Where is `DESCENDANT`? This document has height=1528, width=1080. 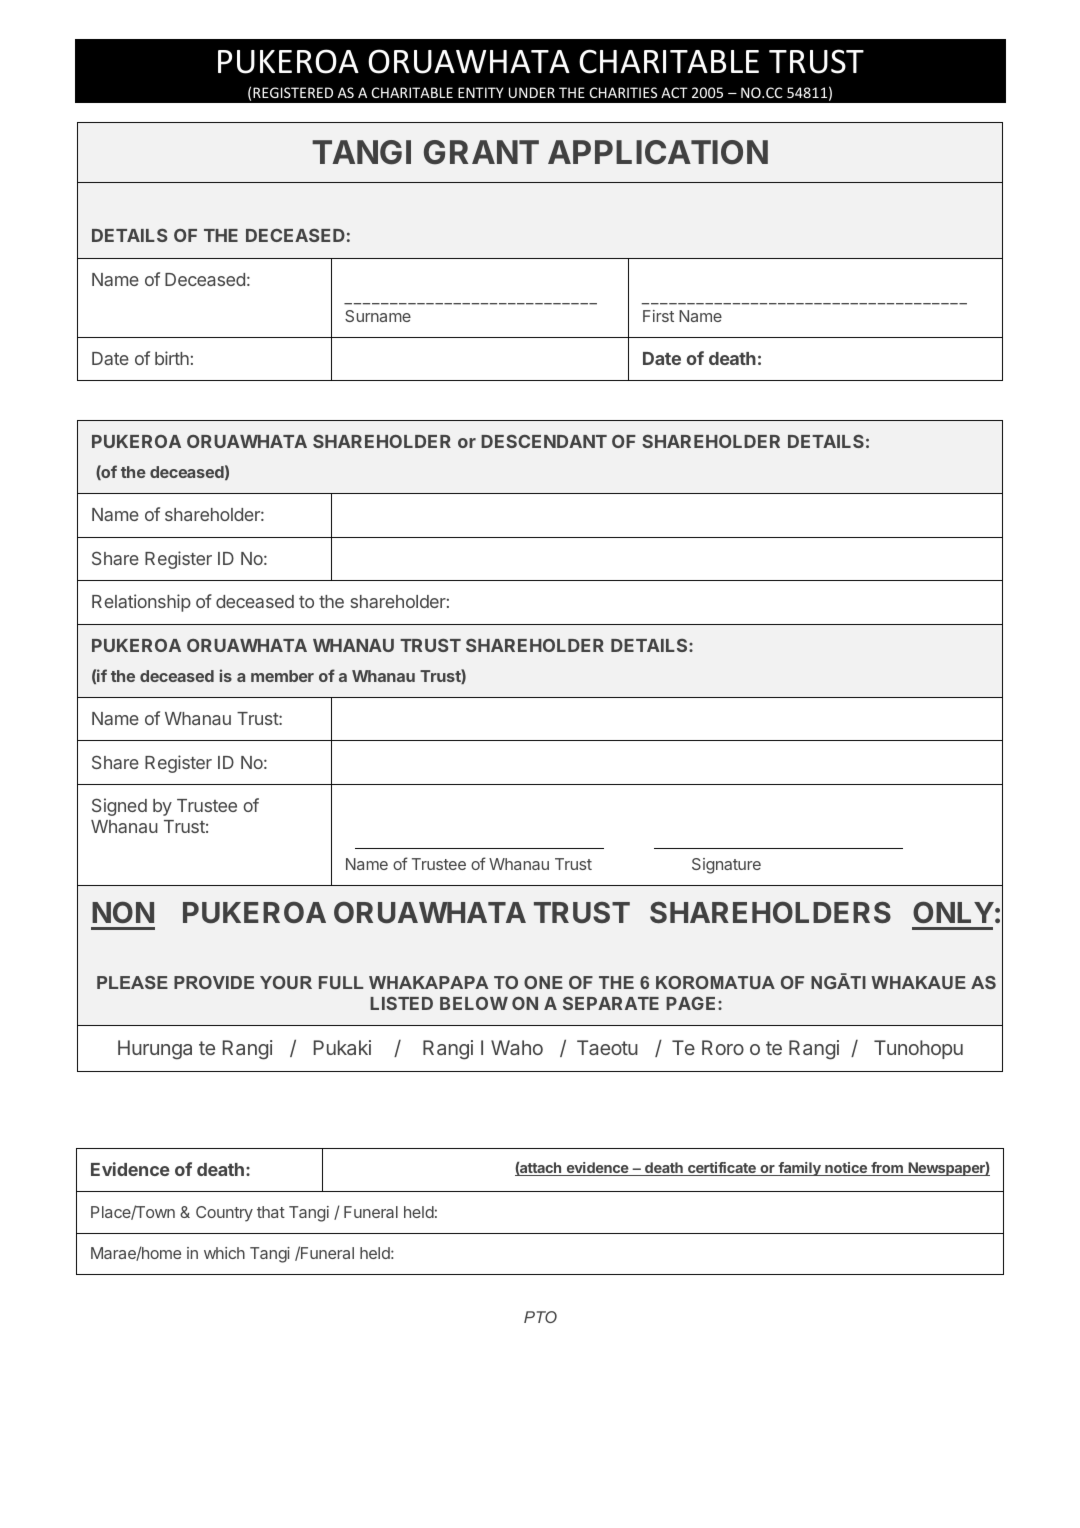 DESCENDANT is located at coordinates (544, 441).
